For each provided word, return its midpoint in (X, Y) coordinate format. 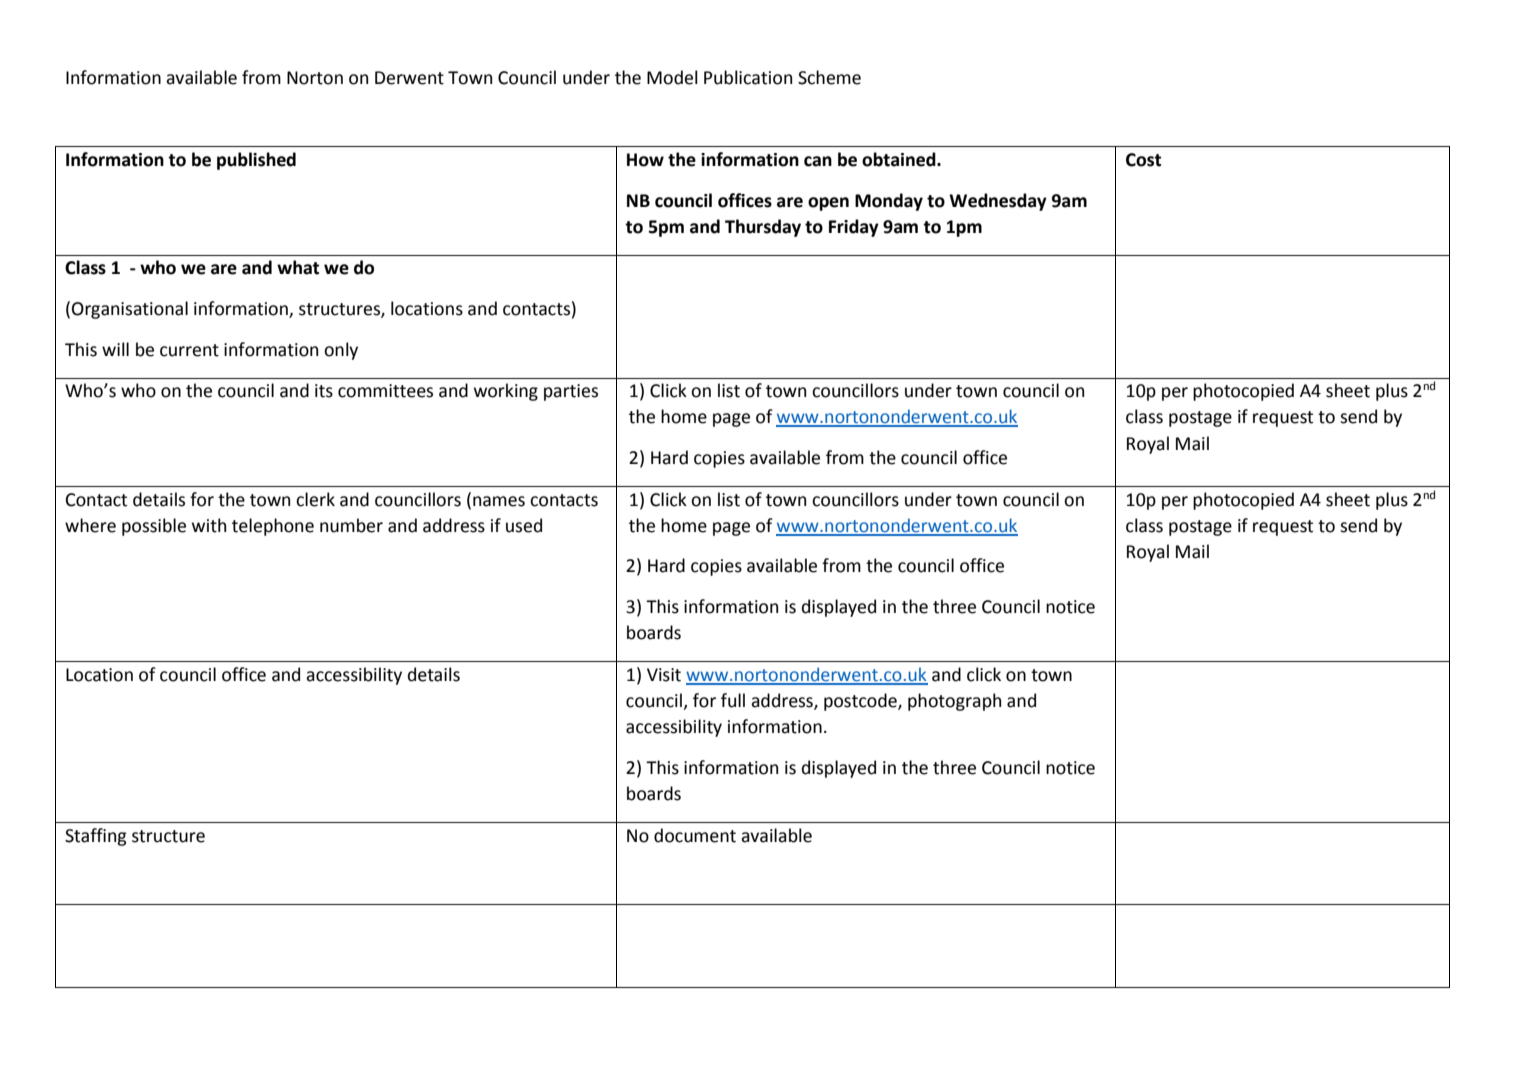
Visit (664, 675)
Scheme (829, 77)
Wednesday (998, 202)
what (298, 267)
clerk (315, 499)
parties (571, 392)
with (209, 525)
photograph (954, 702)
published (256, 161)
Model (672, 77)
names (499, 501)
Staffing (95, 837)
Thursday (763, 228)
